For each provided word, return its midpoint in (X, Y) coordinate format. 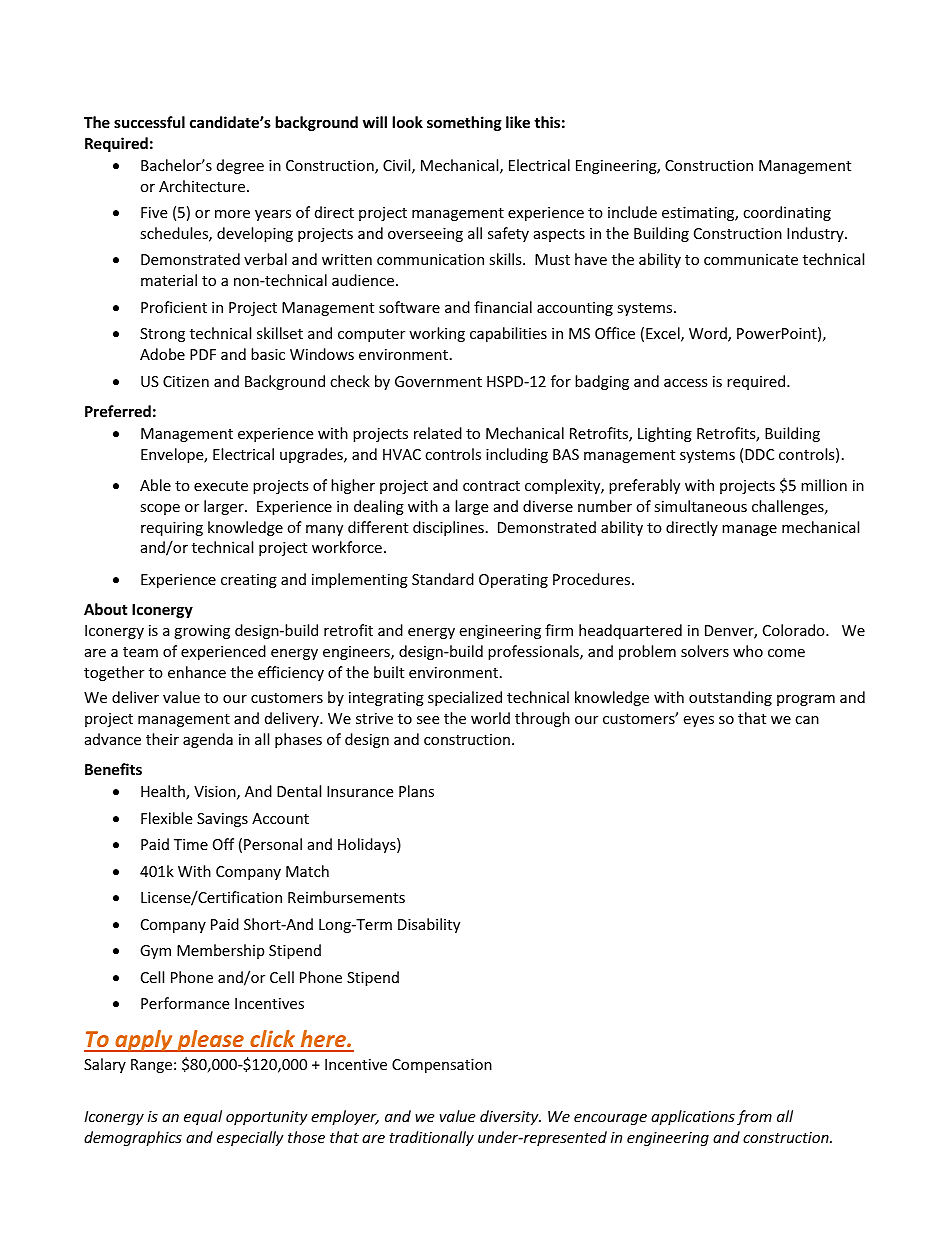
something (464, 123)
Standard (443, 579)
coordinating (787, 213)
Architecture (202, 186)
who (748, 651)
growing (202, 632)
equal (203, 1117)
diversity (510, 1117)
